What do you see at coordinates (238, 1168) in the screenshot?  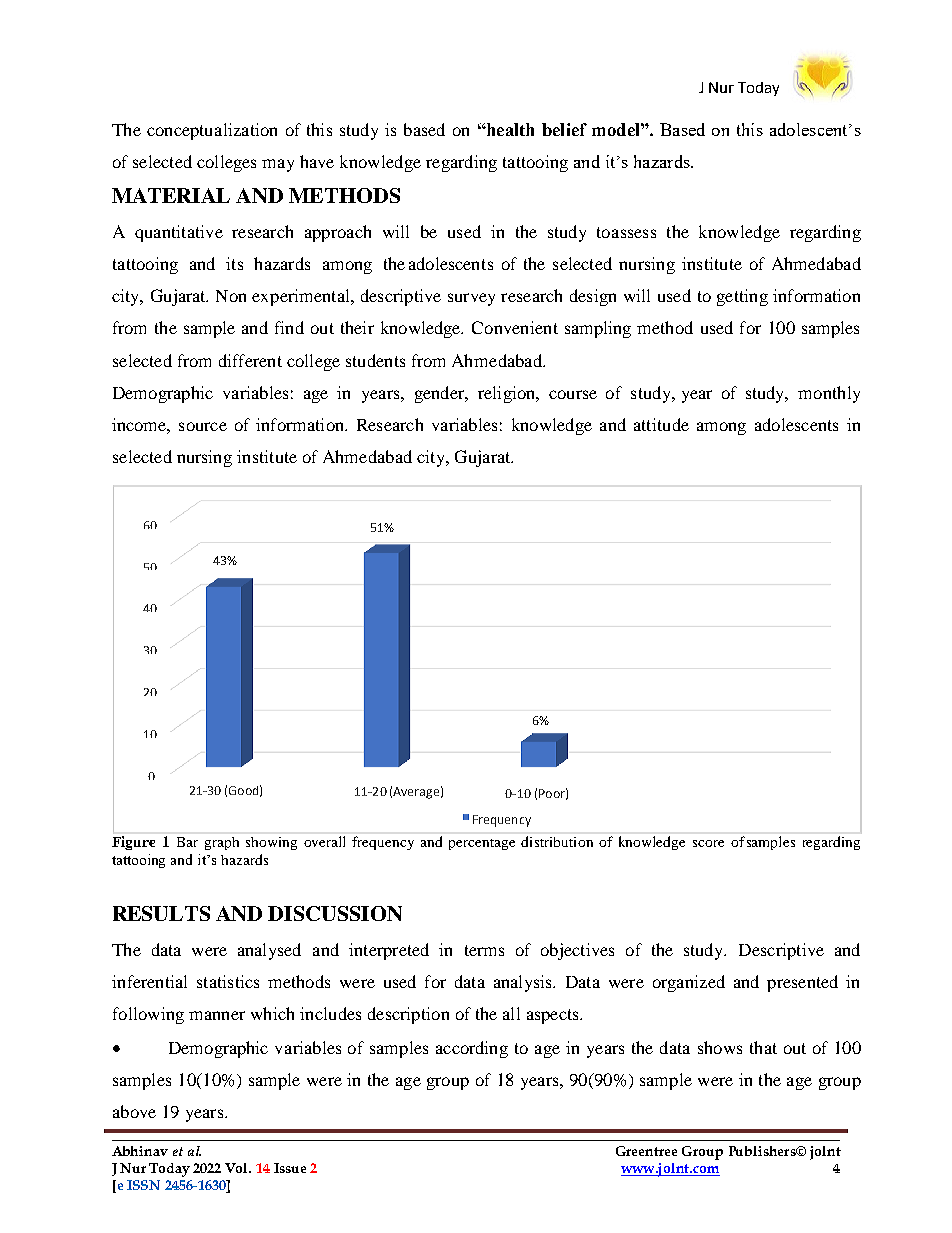 I see `Vol` at bounding box center [238, 1168].
